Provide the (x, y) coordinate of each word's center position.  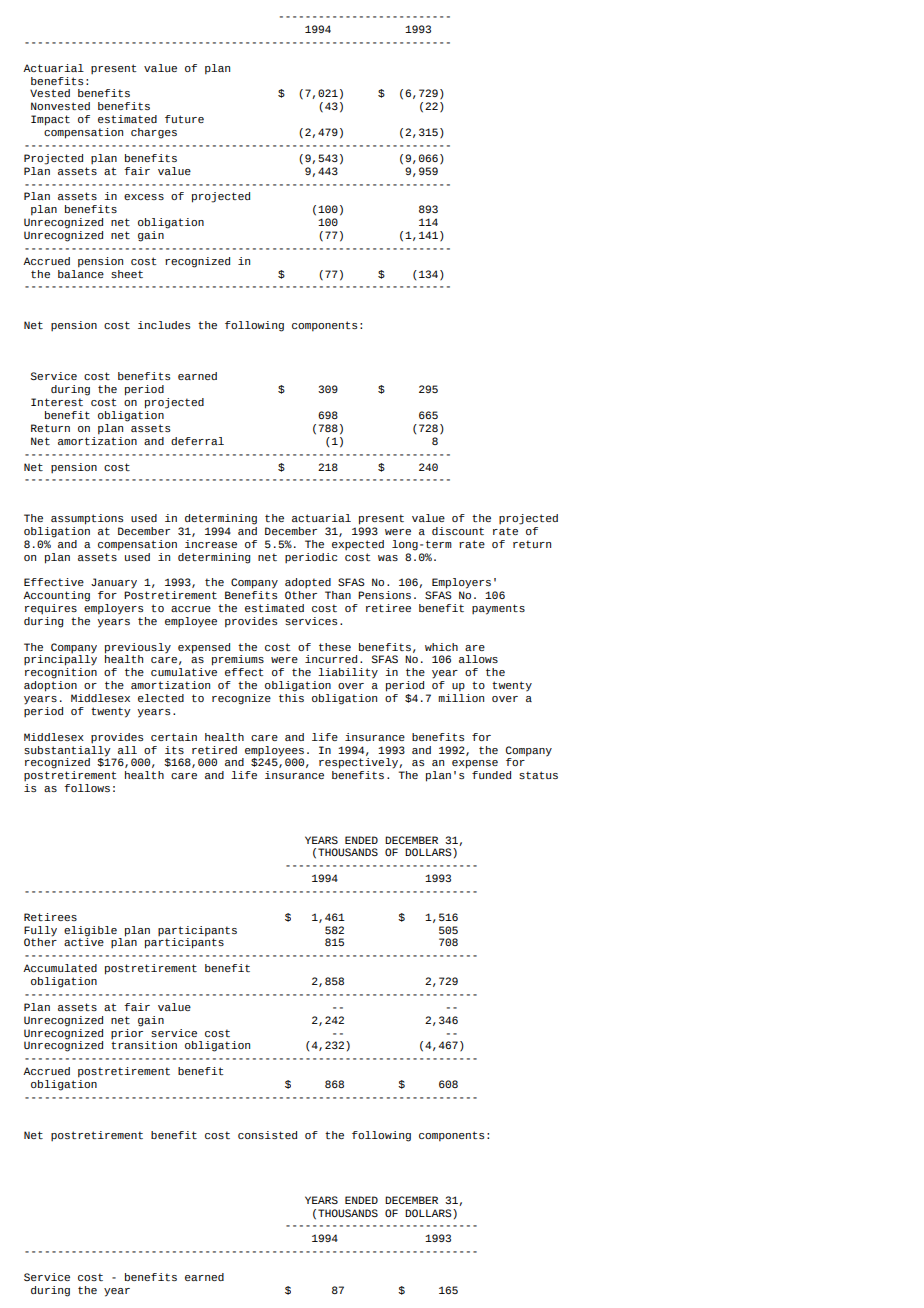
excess (144, 197)
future (184, 119)
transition (144, 1044)
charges (154, 133)
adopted (308, 583)
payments (498, 609)
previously (138, 648)
